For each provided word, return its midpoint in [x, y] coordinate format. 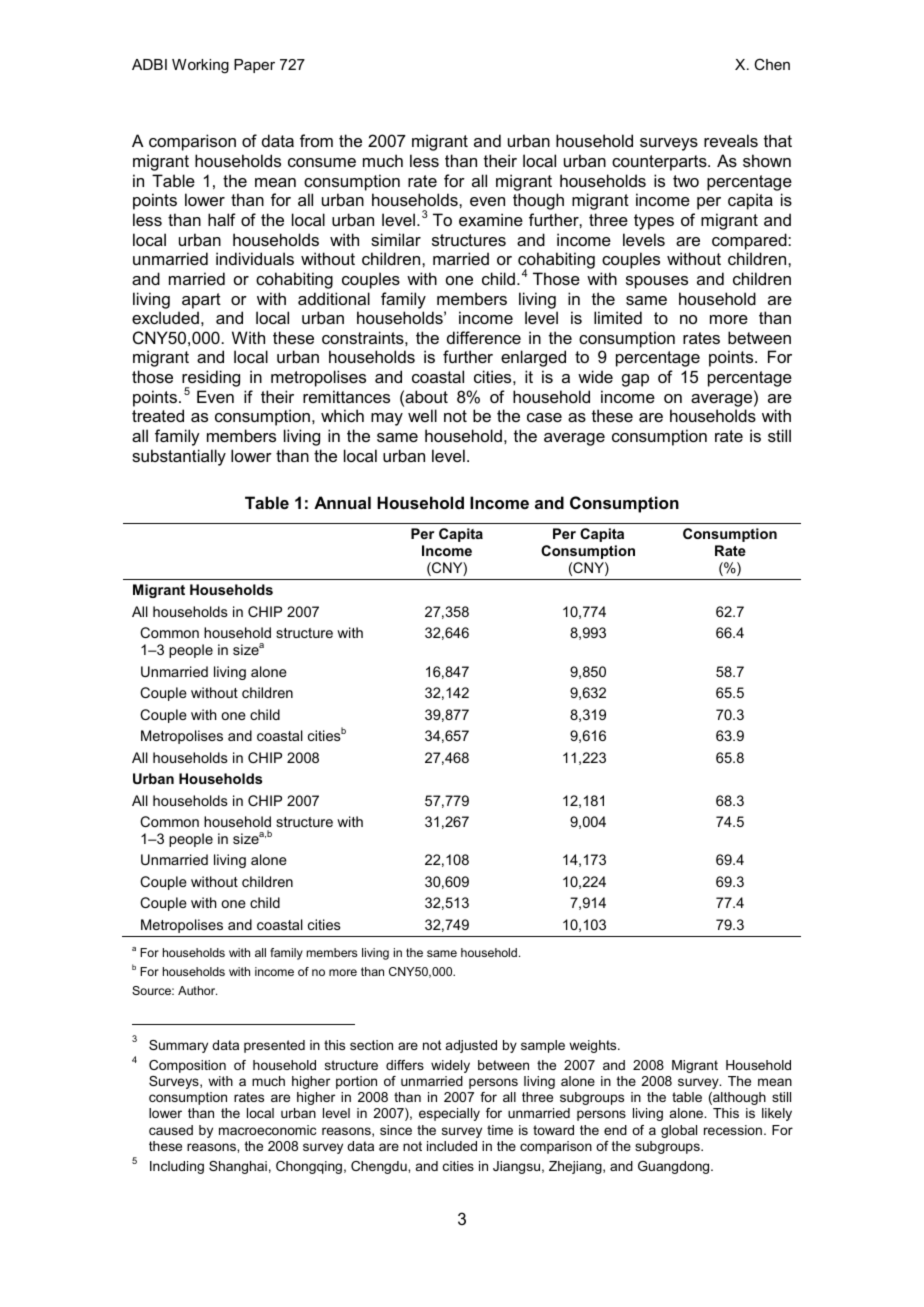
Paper [254, 66]
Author [197, 990]
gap [635, 380]
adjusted [471, 1046]
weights [594, 1046]
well [422, 415]
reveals [731, 140]
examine [491, 219]
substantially [179, 457]
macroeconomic [267, 1130]
